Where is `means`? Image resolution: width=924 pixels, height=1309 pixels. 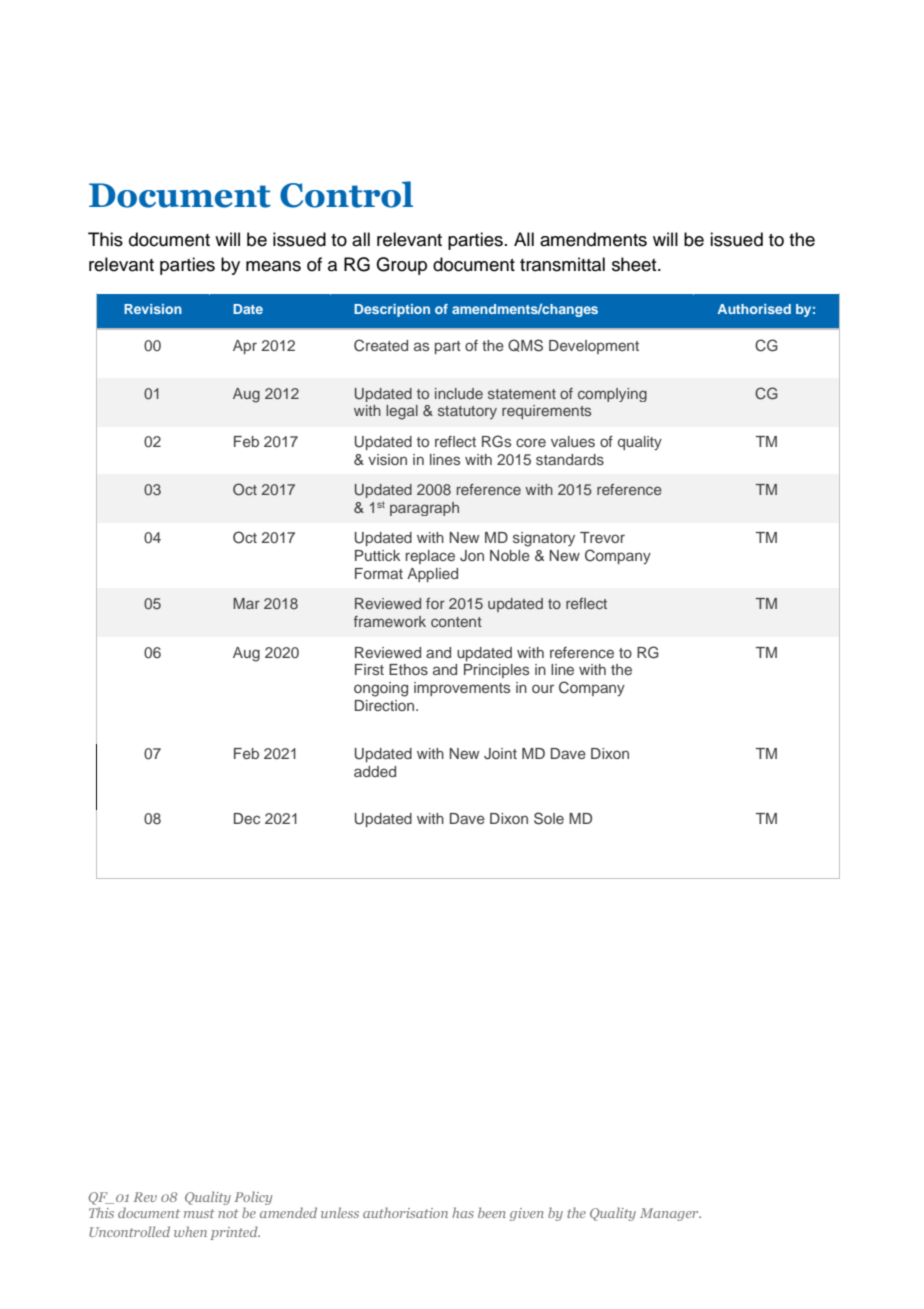
means is located at coordinates (273, 266).
